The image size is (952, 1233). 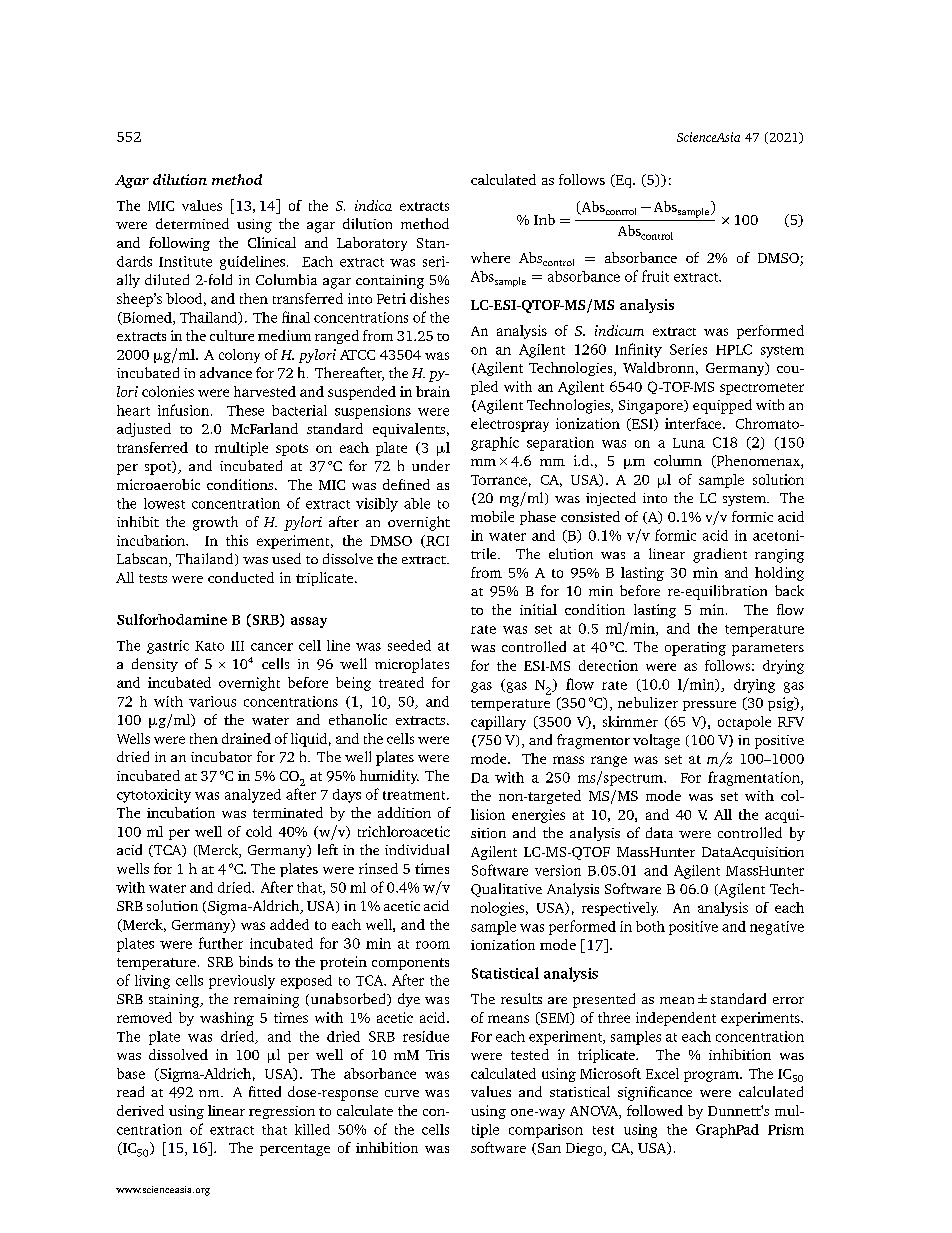 What do you see at coordinates (655, 276) in the page?
I see `fruit` at bounding box center [655, 276].
